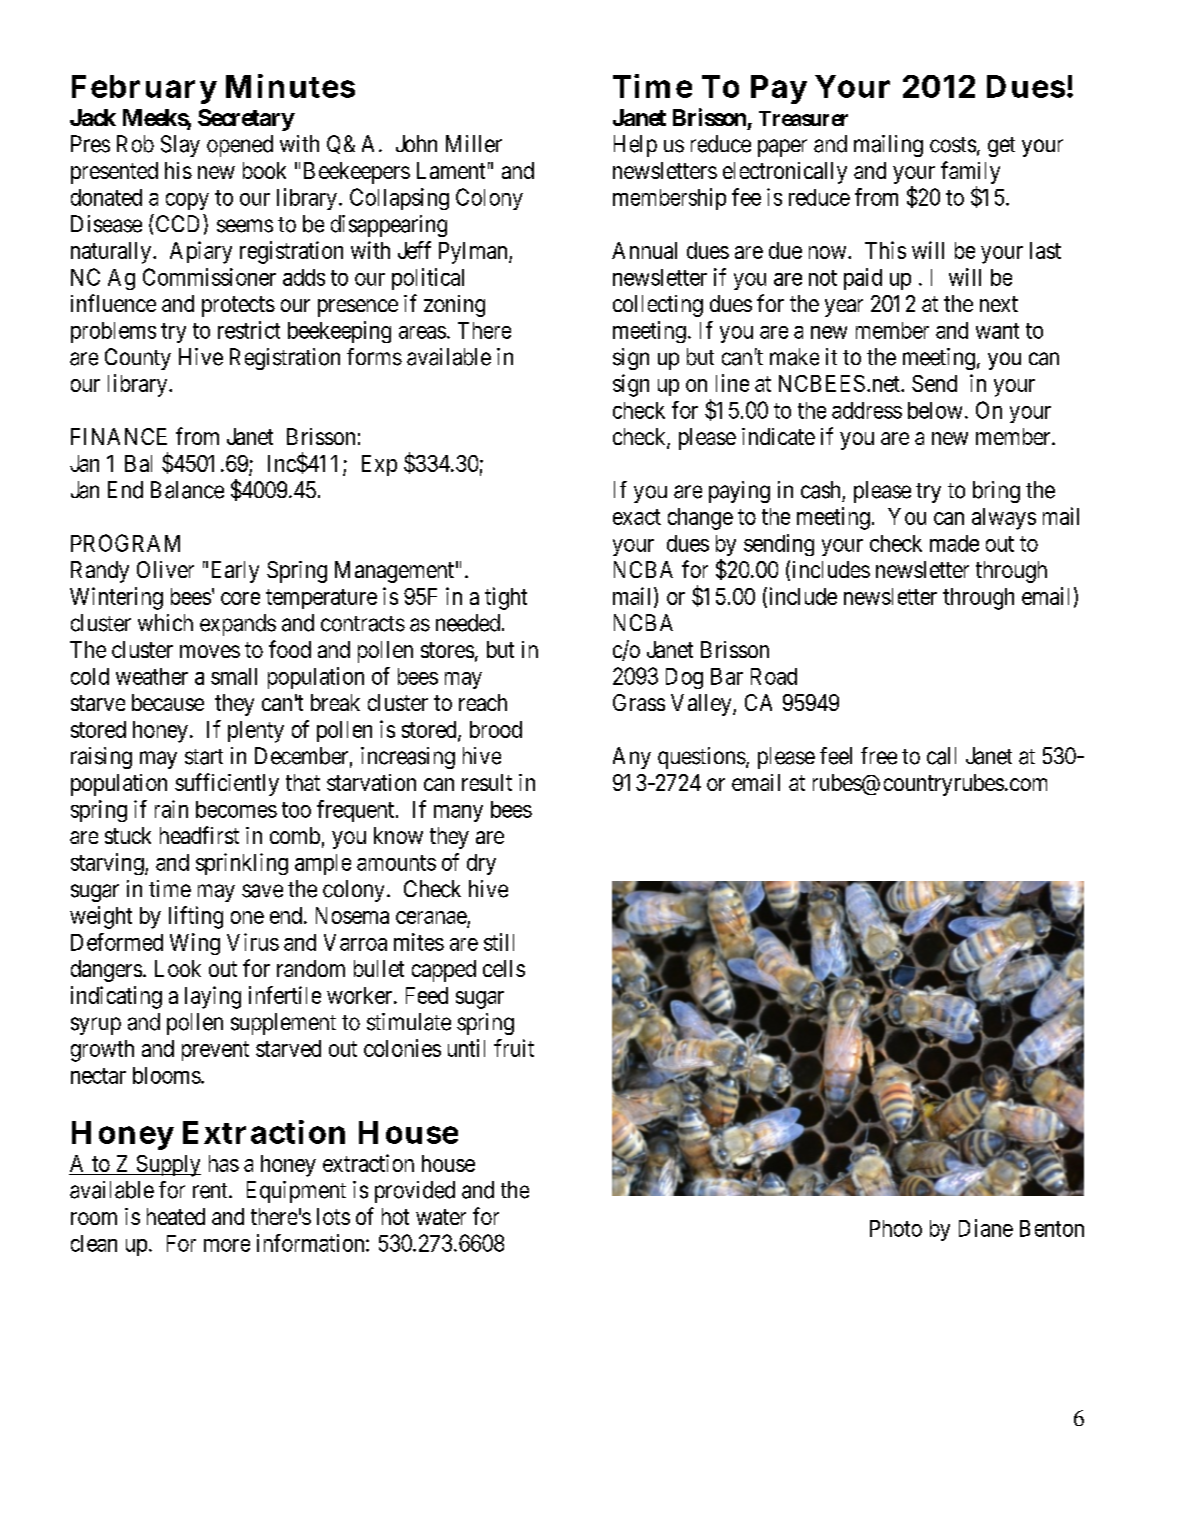 Image resolution: width=1180 pixels, height=1527 pixels. What do you see at coordinates (635, 146) in the document?
I see `Help` at bounding box center [635, 146].
